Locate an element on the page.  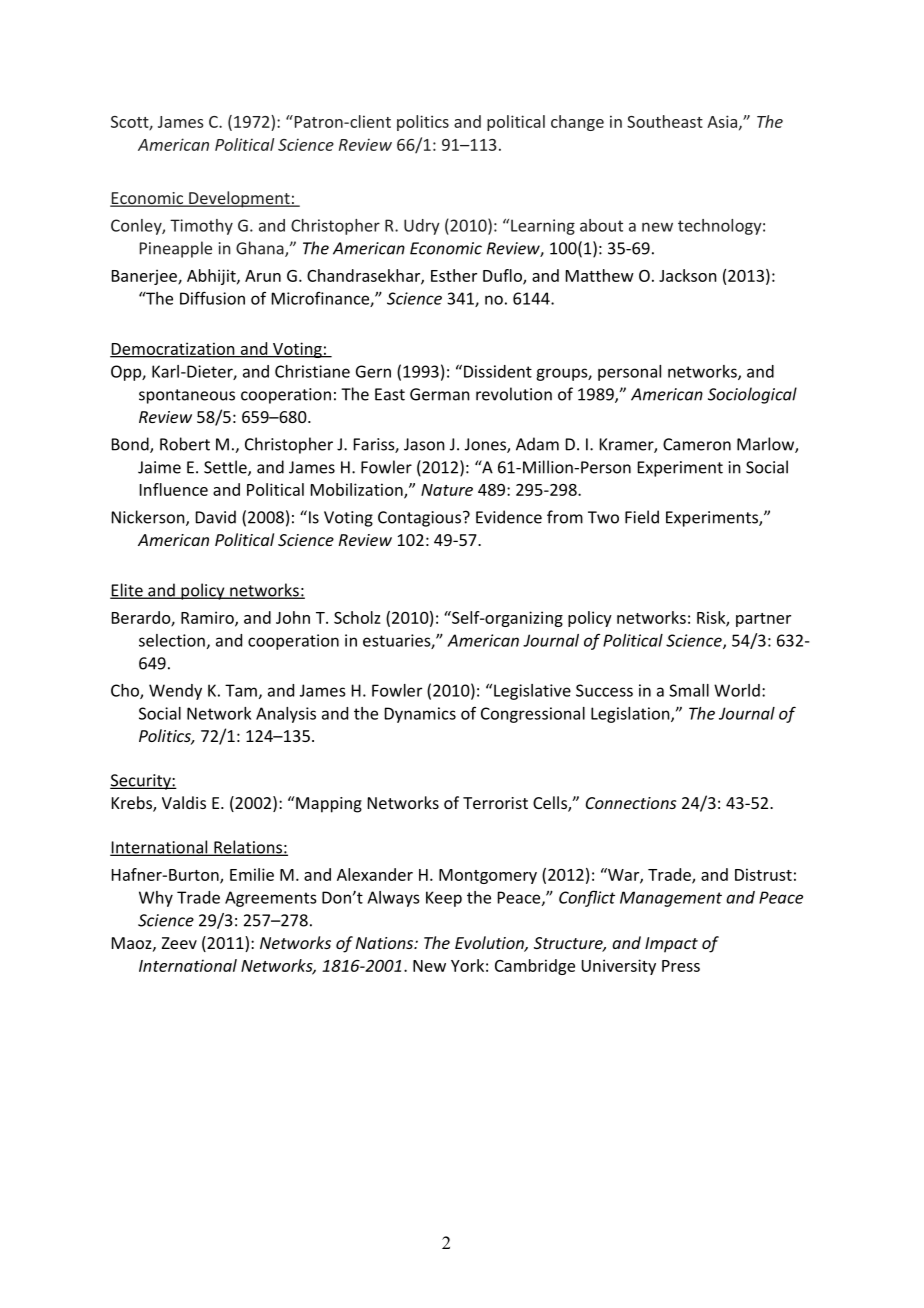
Development is located at coordinates (239, 199).
